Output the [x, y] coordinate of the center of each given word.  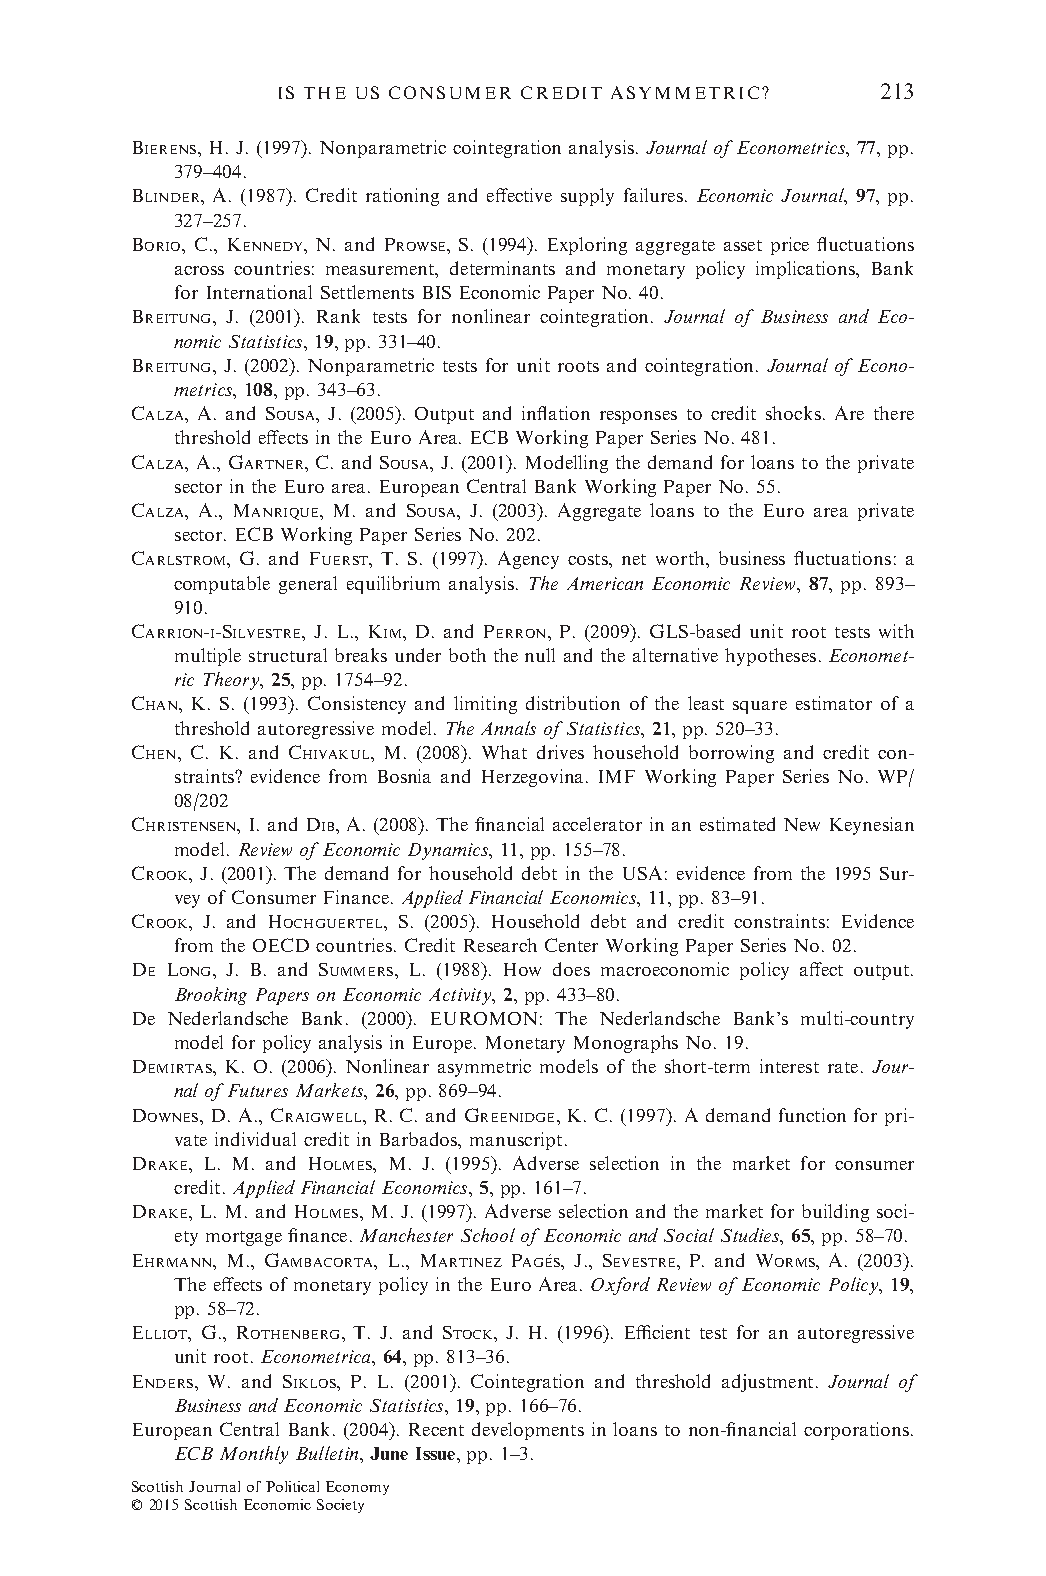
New [802, 824]
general [308, 585]
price [790, 246]
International [259, 292]
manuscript [516, 1141]
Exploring [587, 246]
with [896, 631]
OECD [281, 945]
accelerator [597, 824]
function [812, 1115]
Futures [258, 1090]
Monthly [254, 1455]
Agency [528, 560]
